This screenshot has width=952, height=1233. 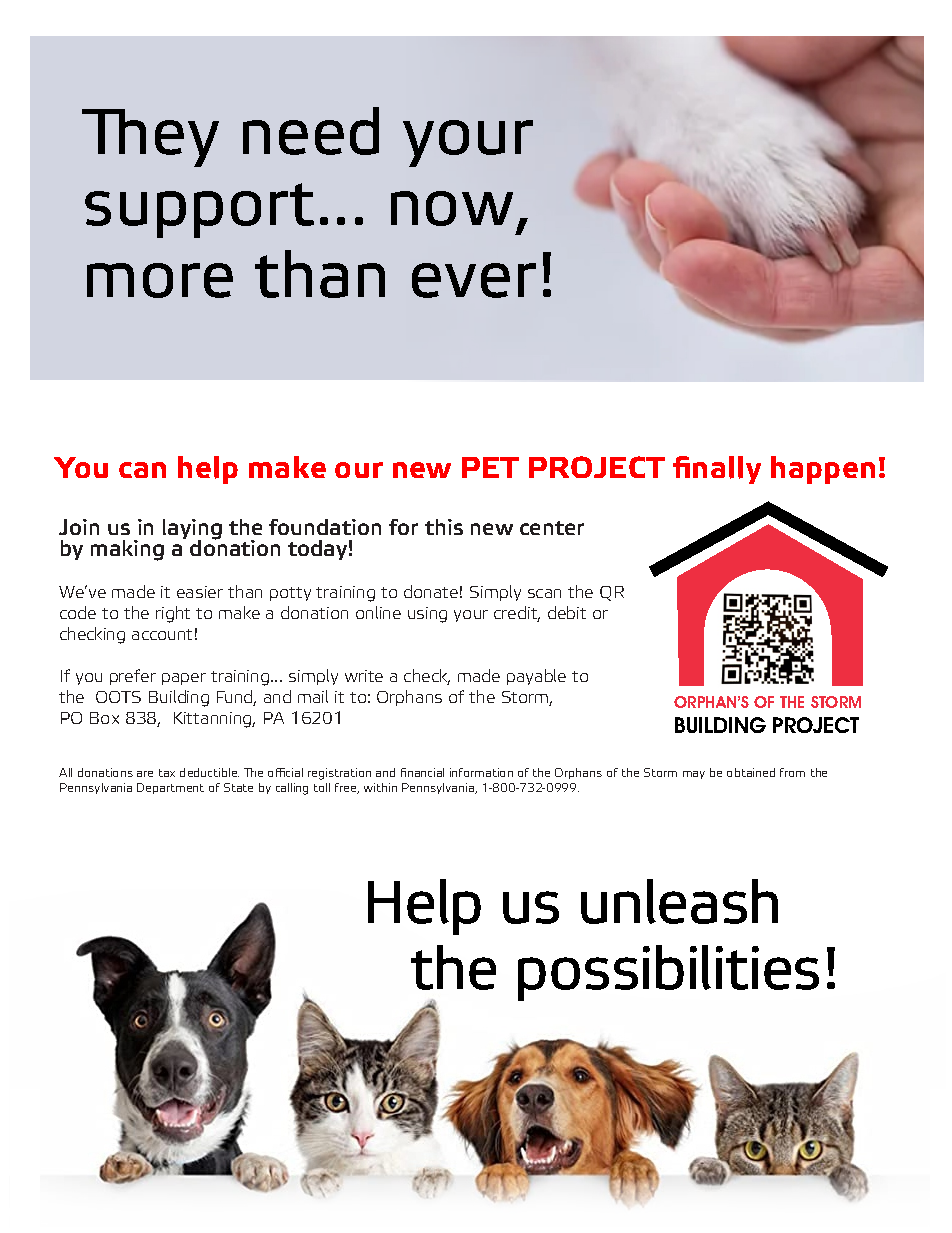 I want to click on happen, so click(x=823, y=470).
